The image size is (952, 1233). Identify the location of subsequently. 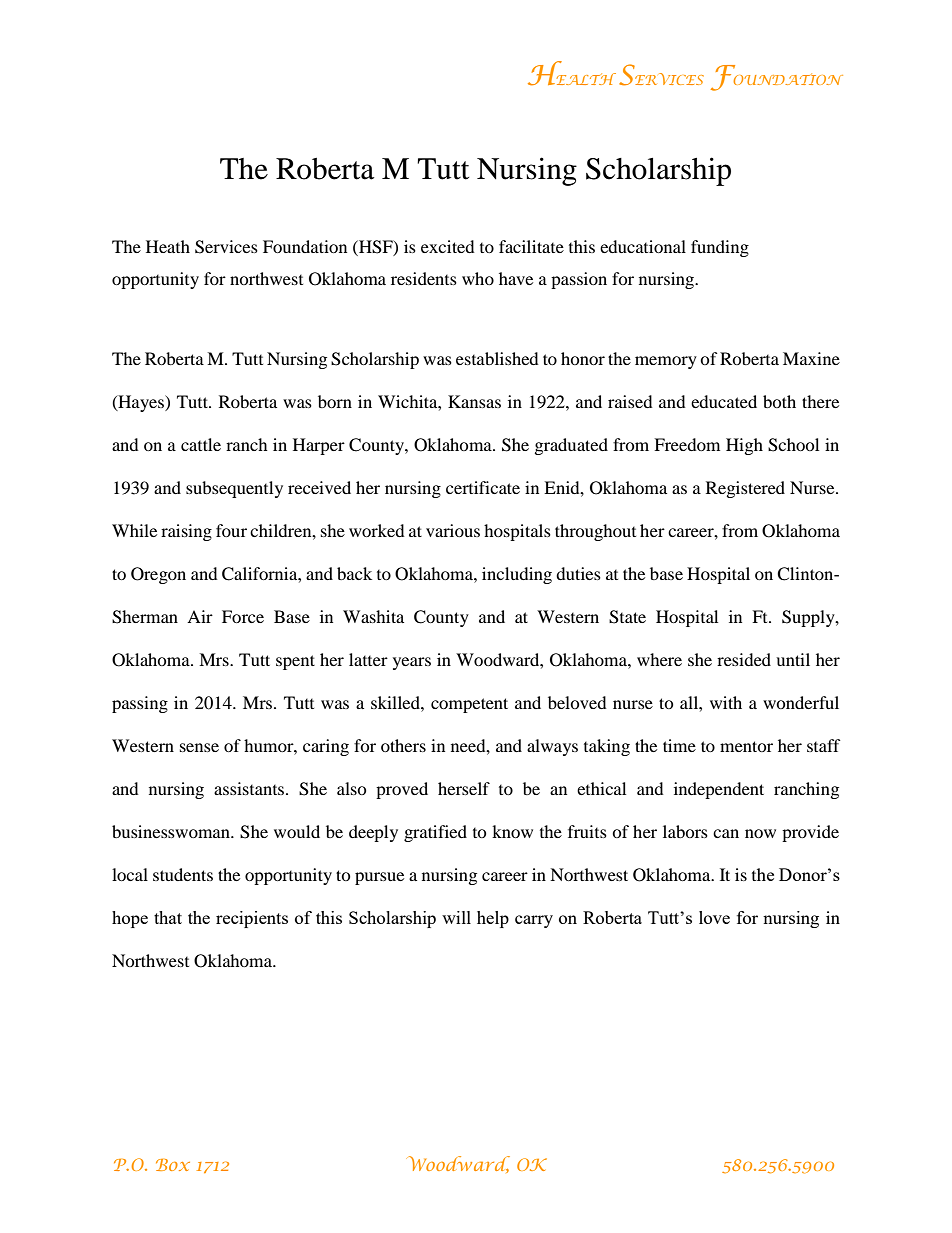
(234, 489).
